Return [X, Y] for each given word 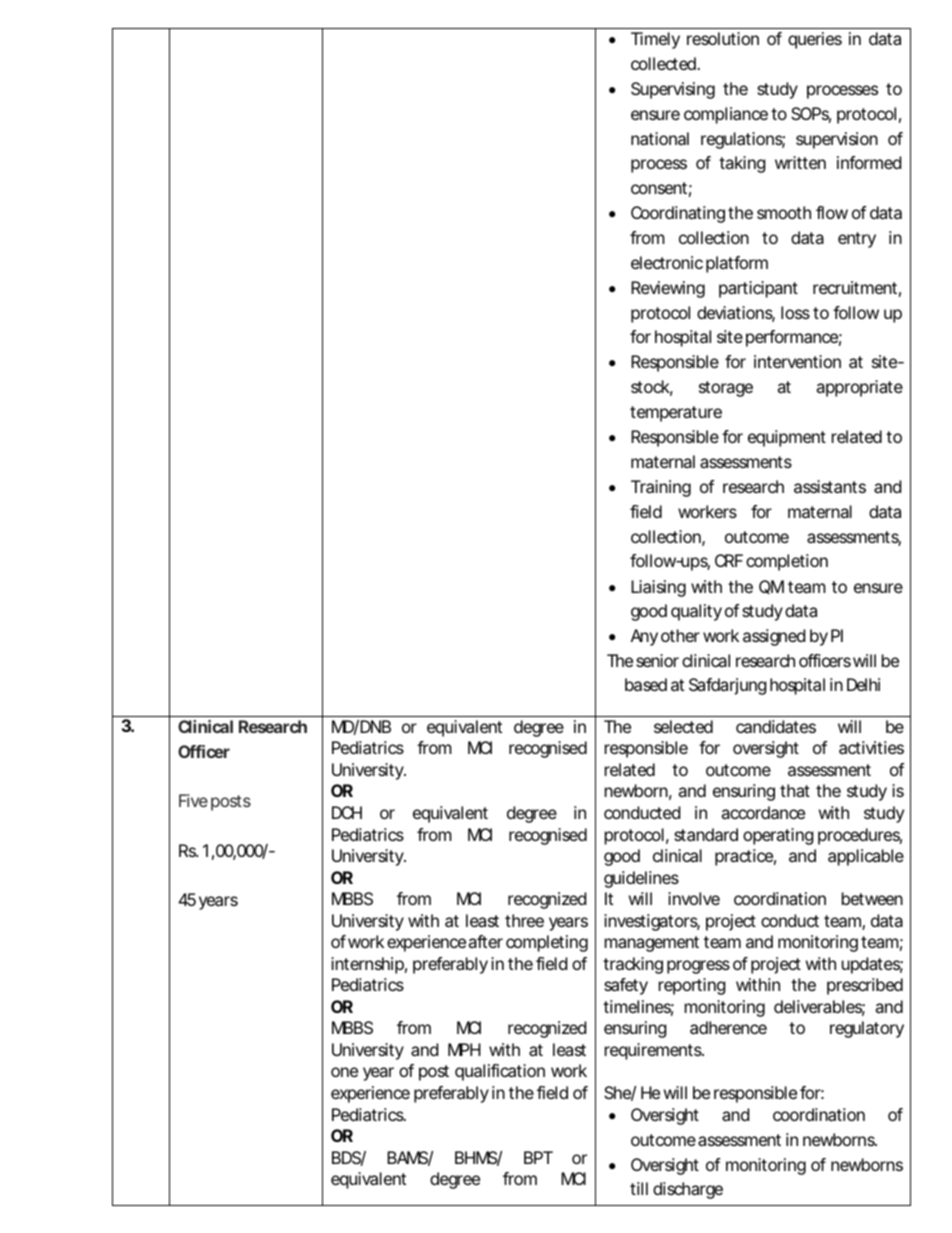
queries [815, 40]
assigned [774, 637]
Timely [655, 40]
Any [644, 637]
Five [193, 800]
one [344, 1072]
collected [665, 63]
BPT [538, 1157]
